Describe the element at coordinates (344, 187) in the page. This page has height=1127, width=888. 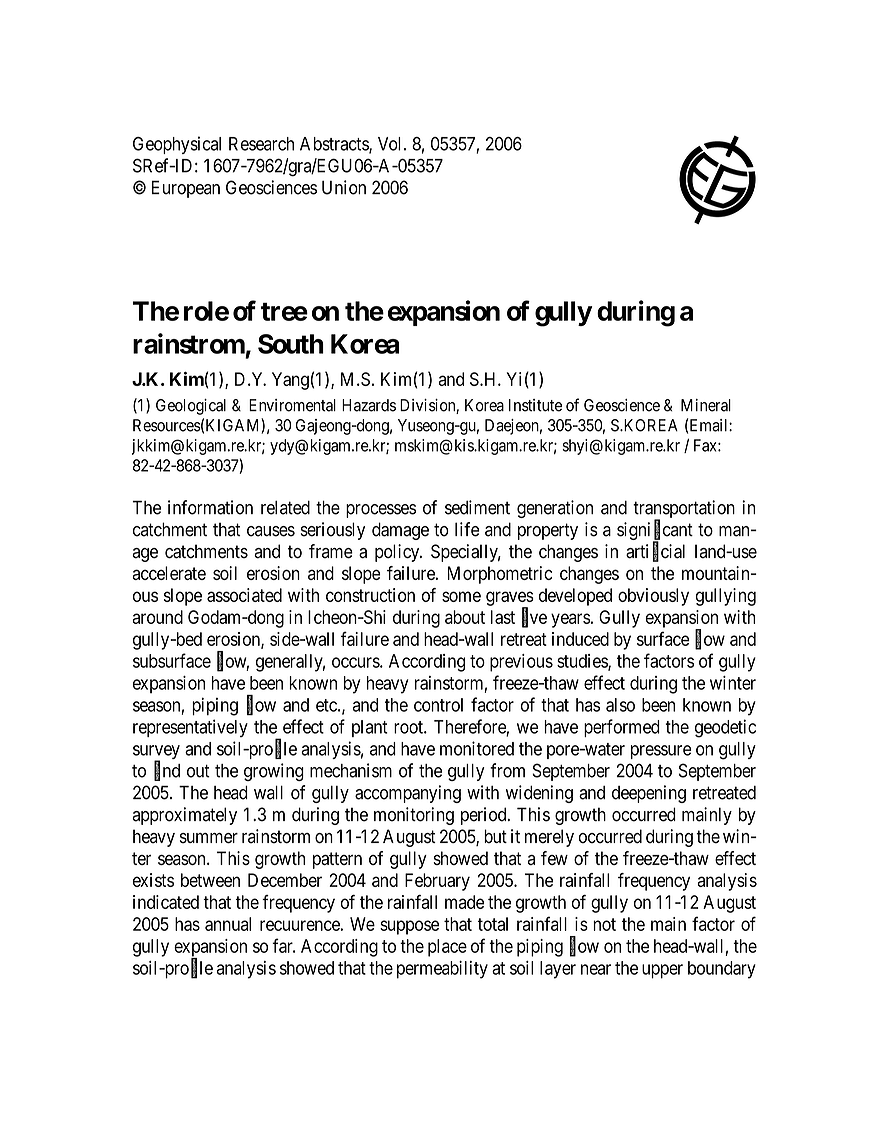
I see `Union` at that location.
